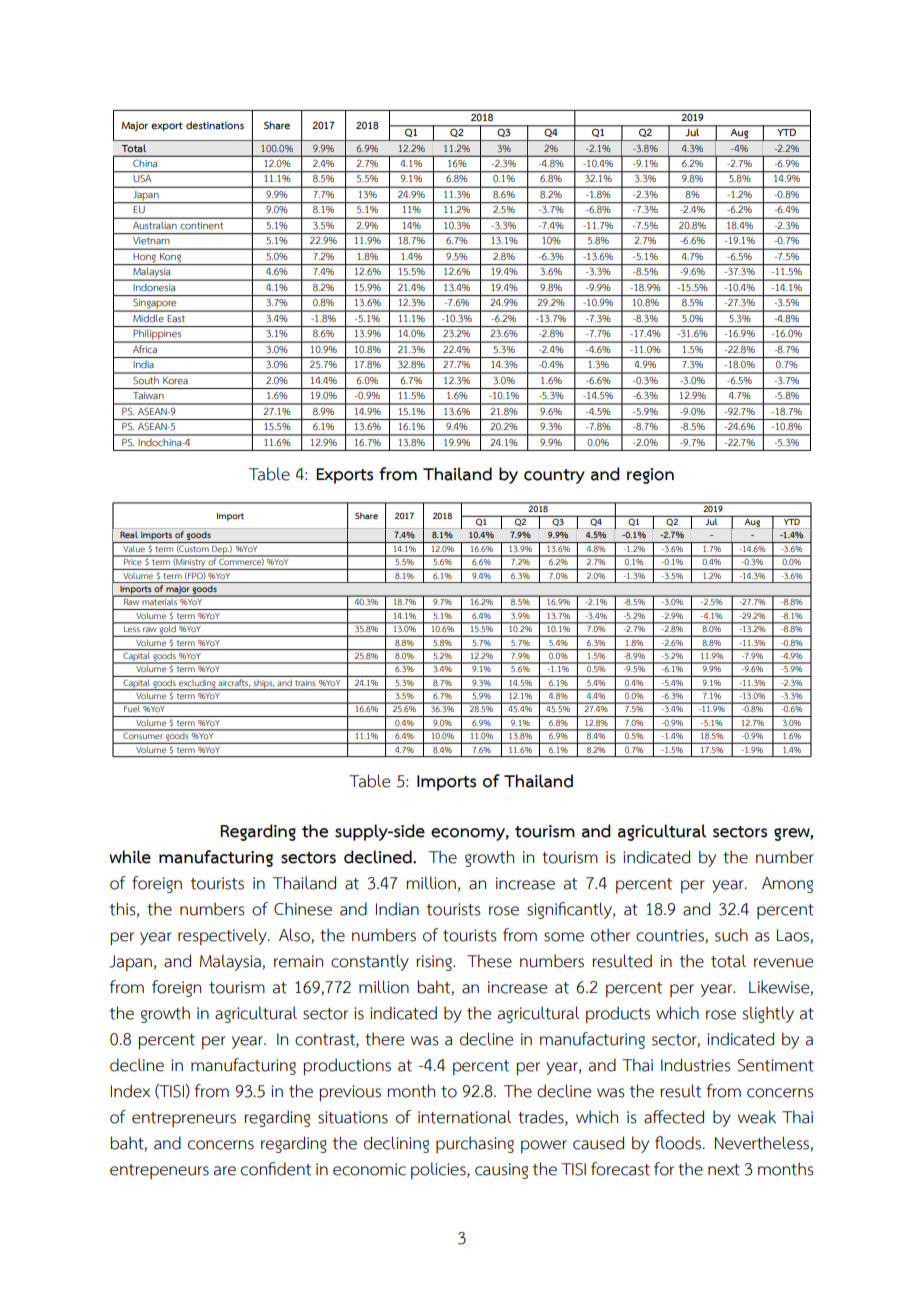 Image resolution: width=924 pixels, height=1308 pixels. Describe the element at coordinates (130, 857) in the screenshot. I see `while` at that location.
